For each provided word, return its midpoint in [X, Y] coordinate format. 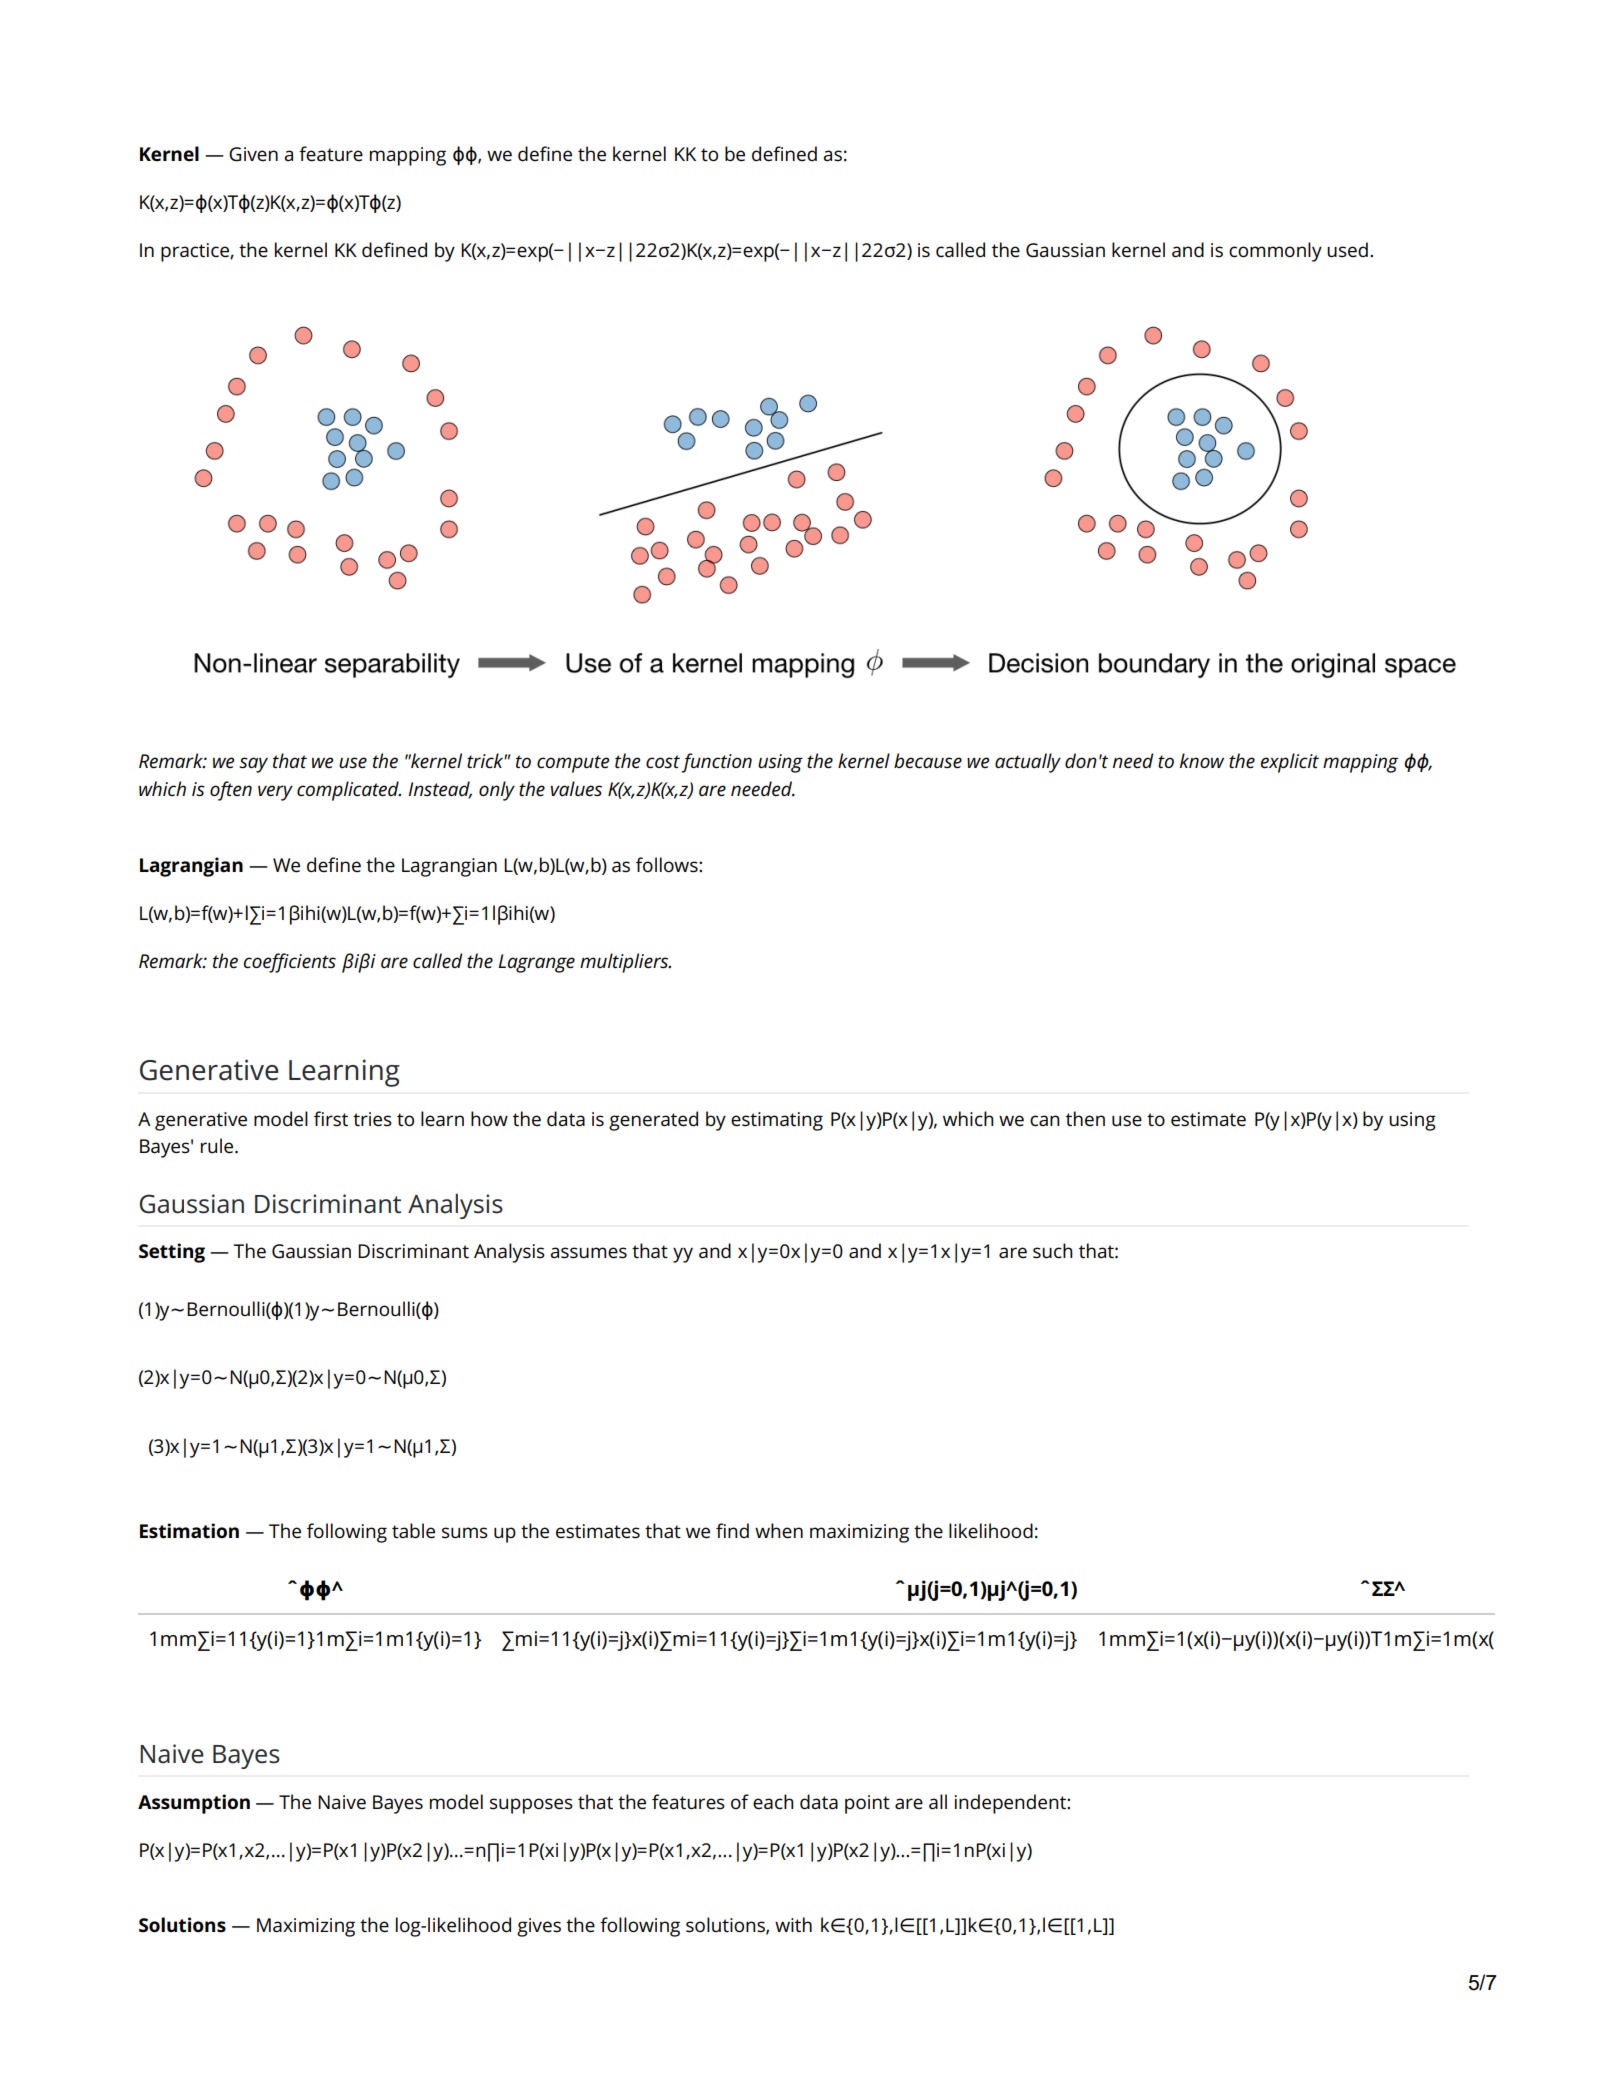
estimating [777, 1121]
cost [663, 761]
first [331, 1119]
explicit [1289, 763]
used [1347, 250]
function [716, 763]
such [1053, 1251]
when [779, 1531]
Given [253, 154]
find [732, 1530]
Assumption [194, 1804]
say [253, 765]
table [413, 1531]
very [275, 793]
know [1202, 760]
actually [1028, 763]
